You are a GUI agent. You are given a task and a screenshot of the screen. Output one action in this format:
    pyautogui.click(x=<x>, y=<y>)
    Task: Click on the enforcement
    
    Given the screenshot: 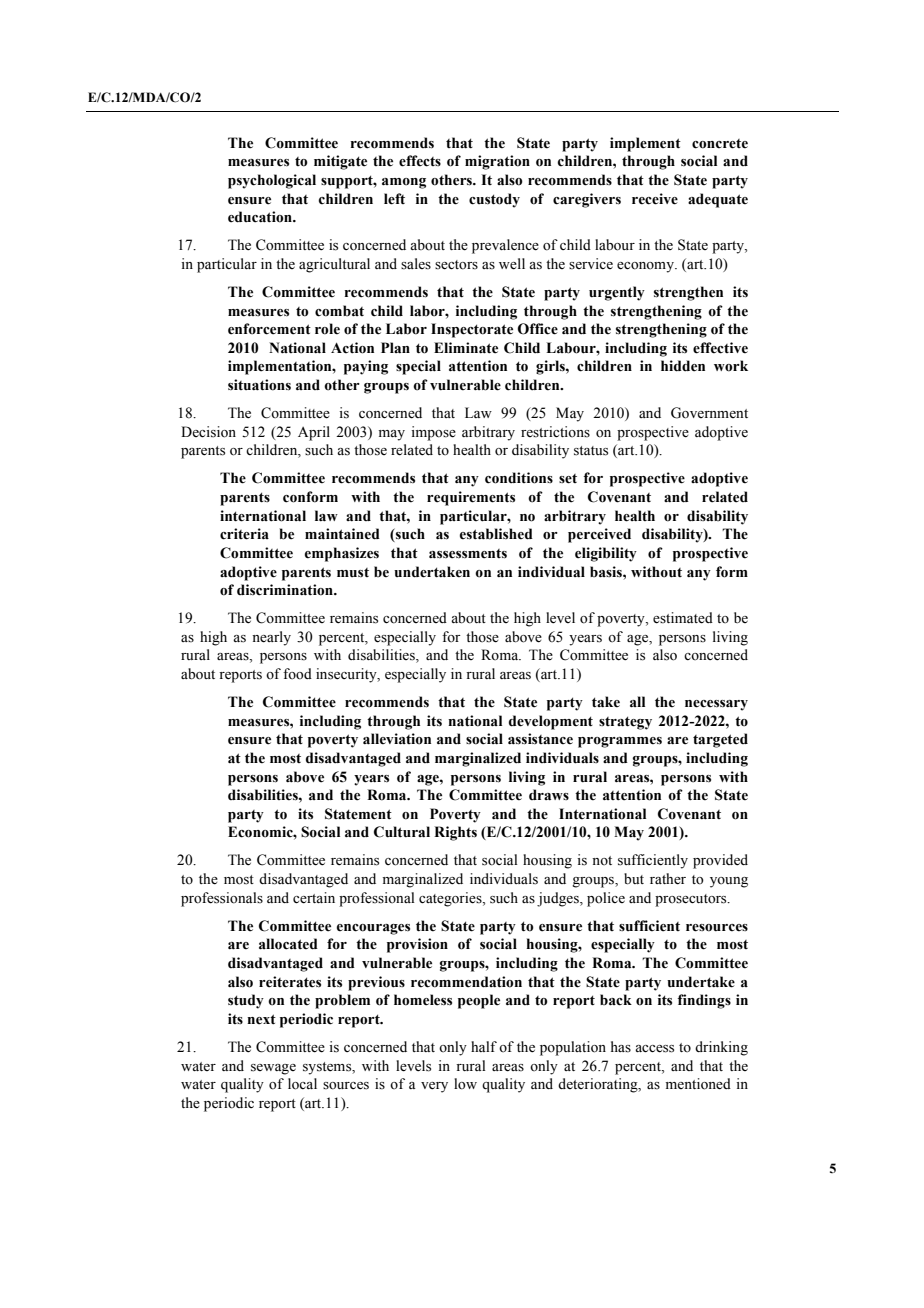 What is the action you would take?
    pyautogui.click(x=269, y=329)
